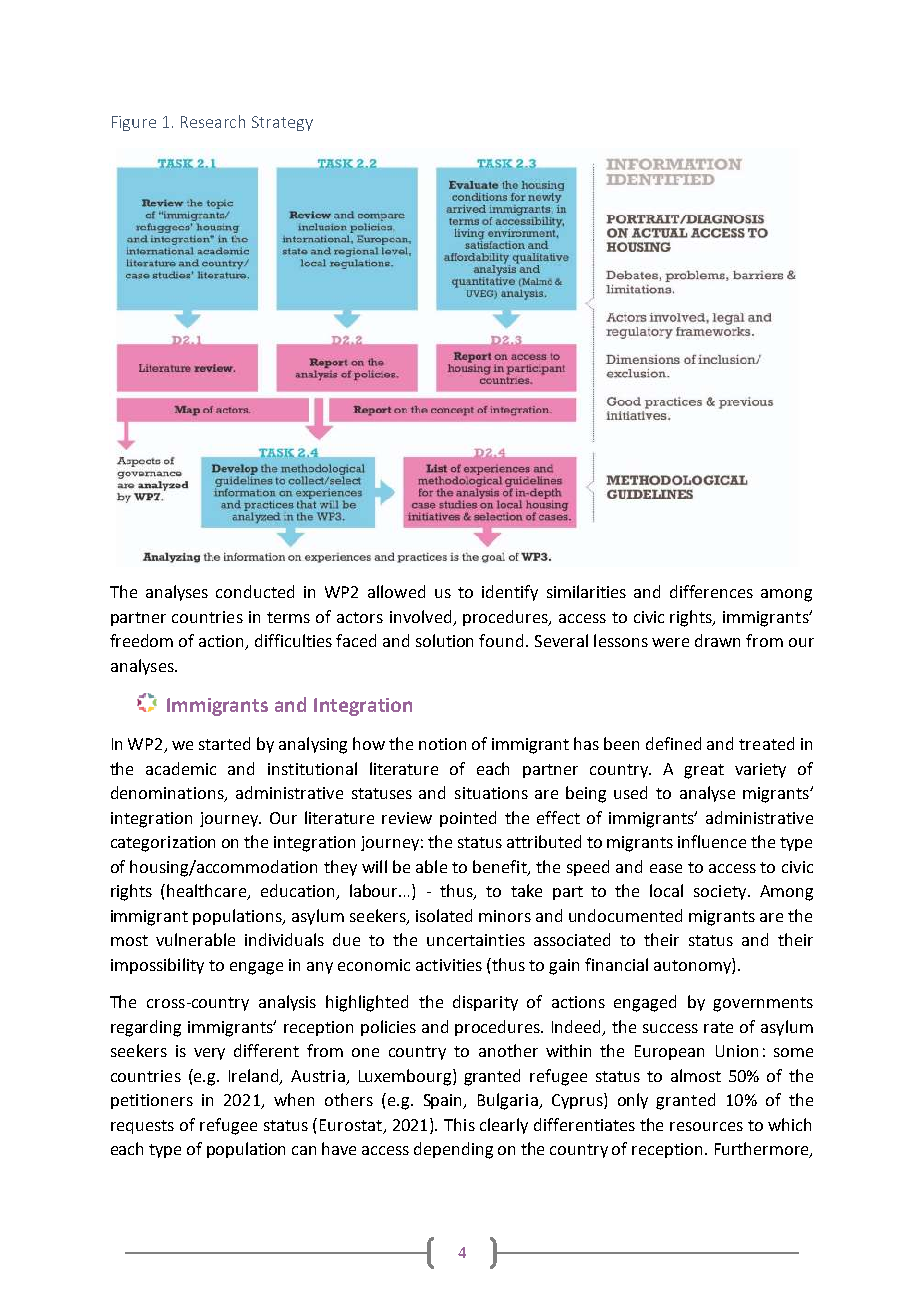  Describe the element at coordinates (510, 593) in the screenshot. I see `identify` at that location.
